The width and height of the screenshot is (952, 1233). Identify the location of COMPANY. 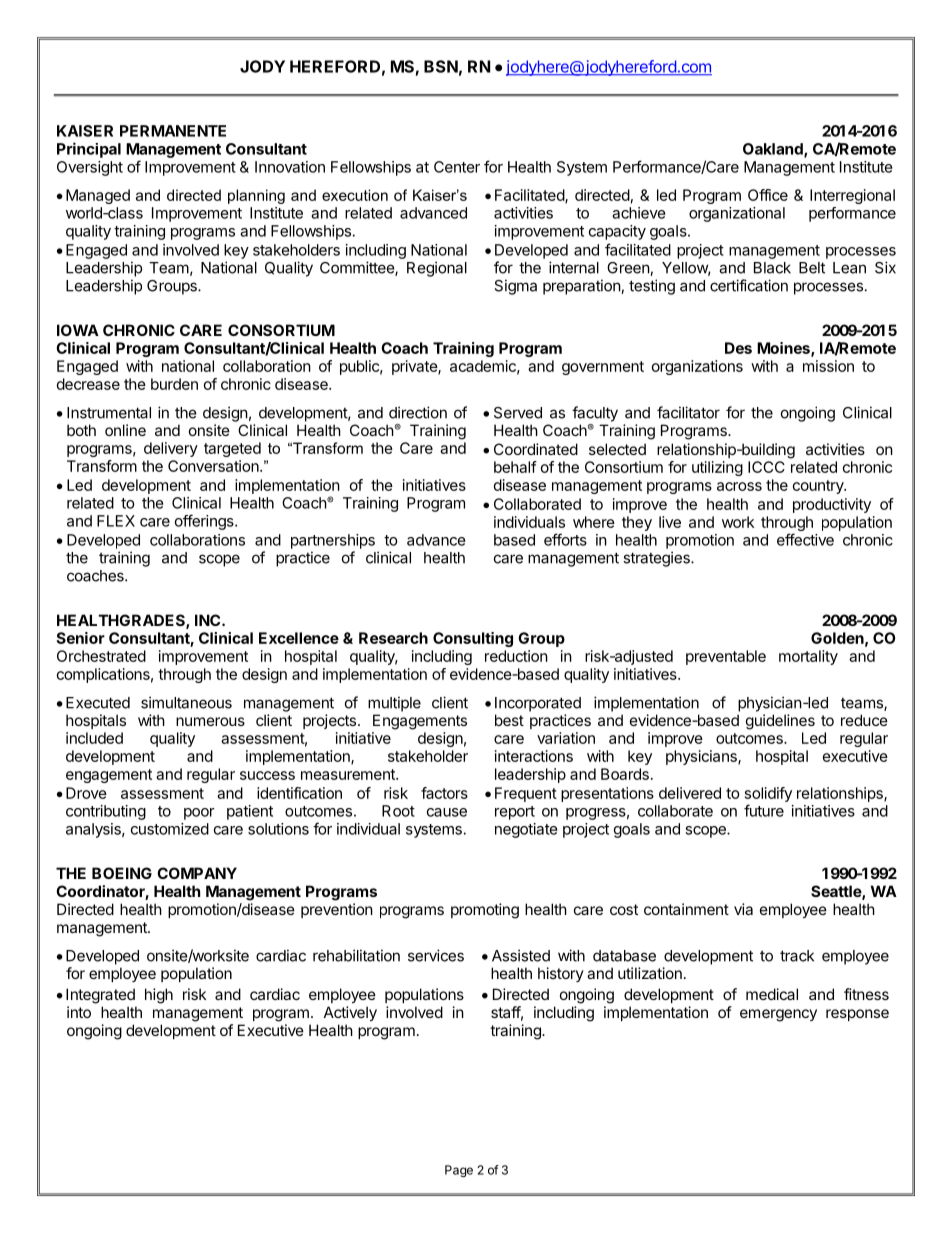
(197, 873).
